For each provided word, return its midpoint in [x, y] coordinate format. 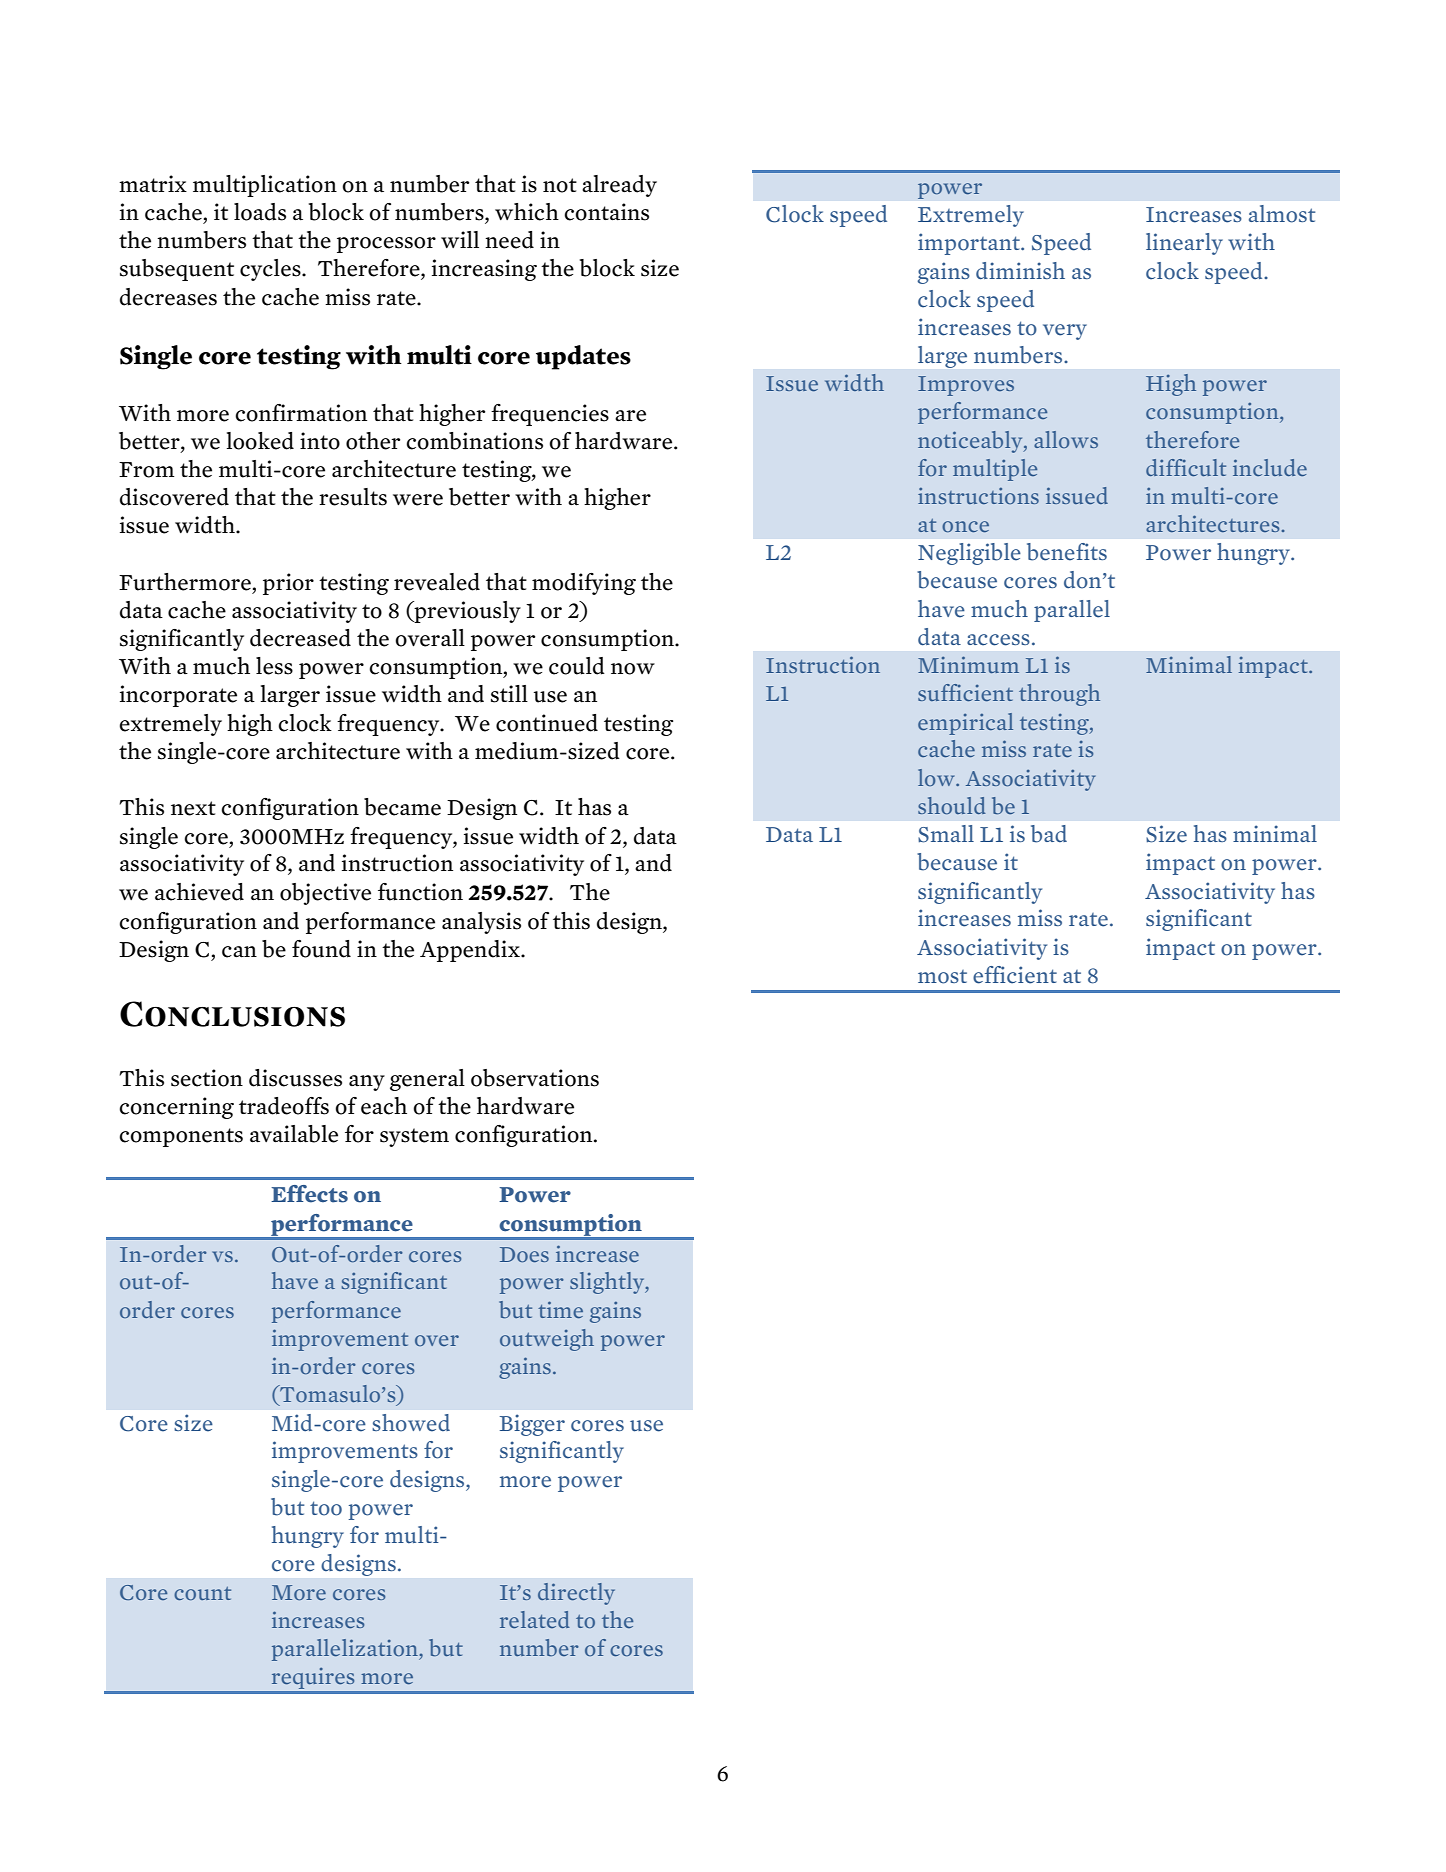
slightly [608, 1283]
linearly [1184, 244]
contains [607, 212]
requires [313, 1678]
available [294, 1134]
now [633, 669]
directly [576, 1594]
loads [260, 212]
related [535, 1619]
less [274, 666]
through [1059, 695]
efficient [1015, 975]
